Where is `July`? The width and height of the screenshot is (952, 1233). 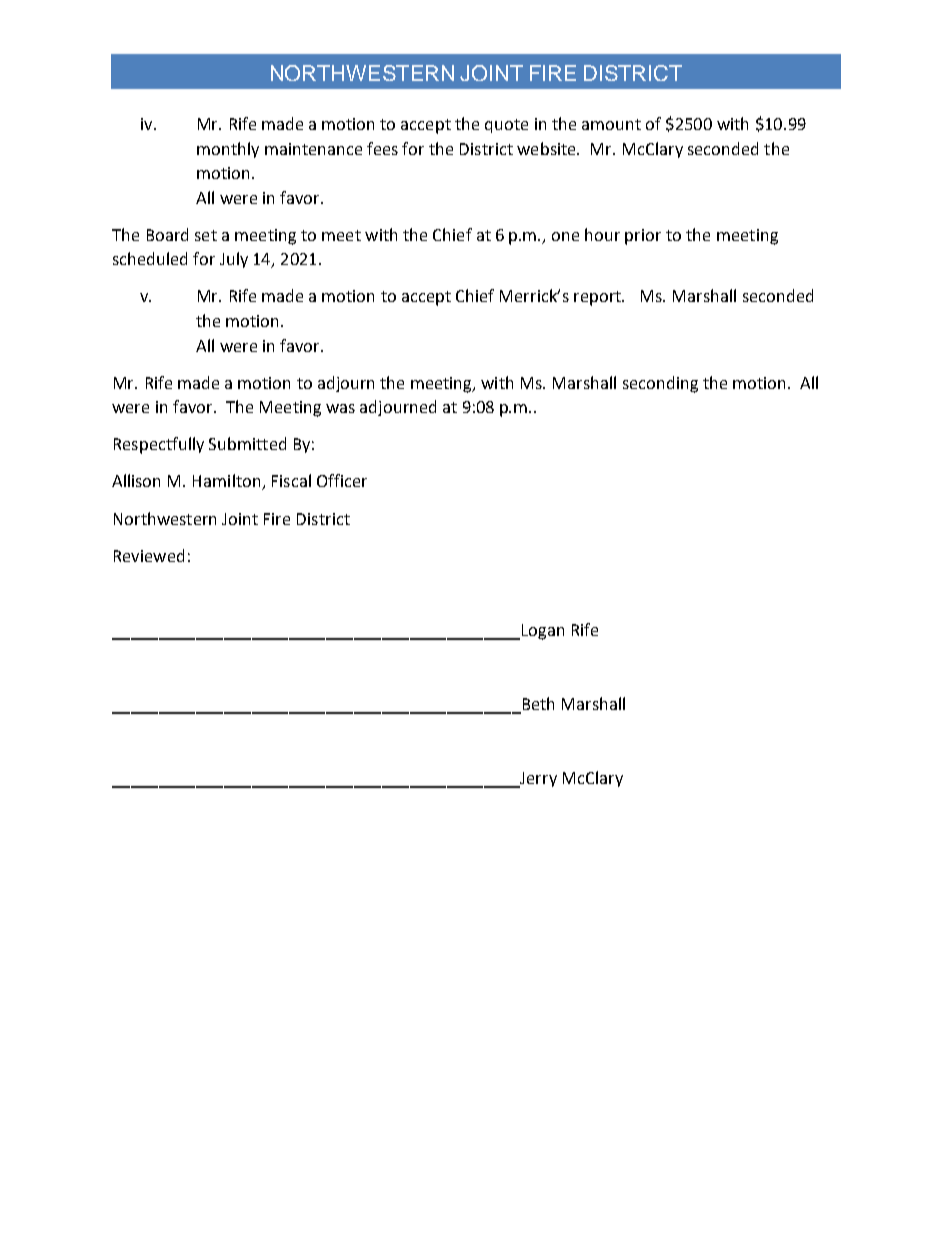
July is located at coordinates (234, 260).
